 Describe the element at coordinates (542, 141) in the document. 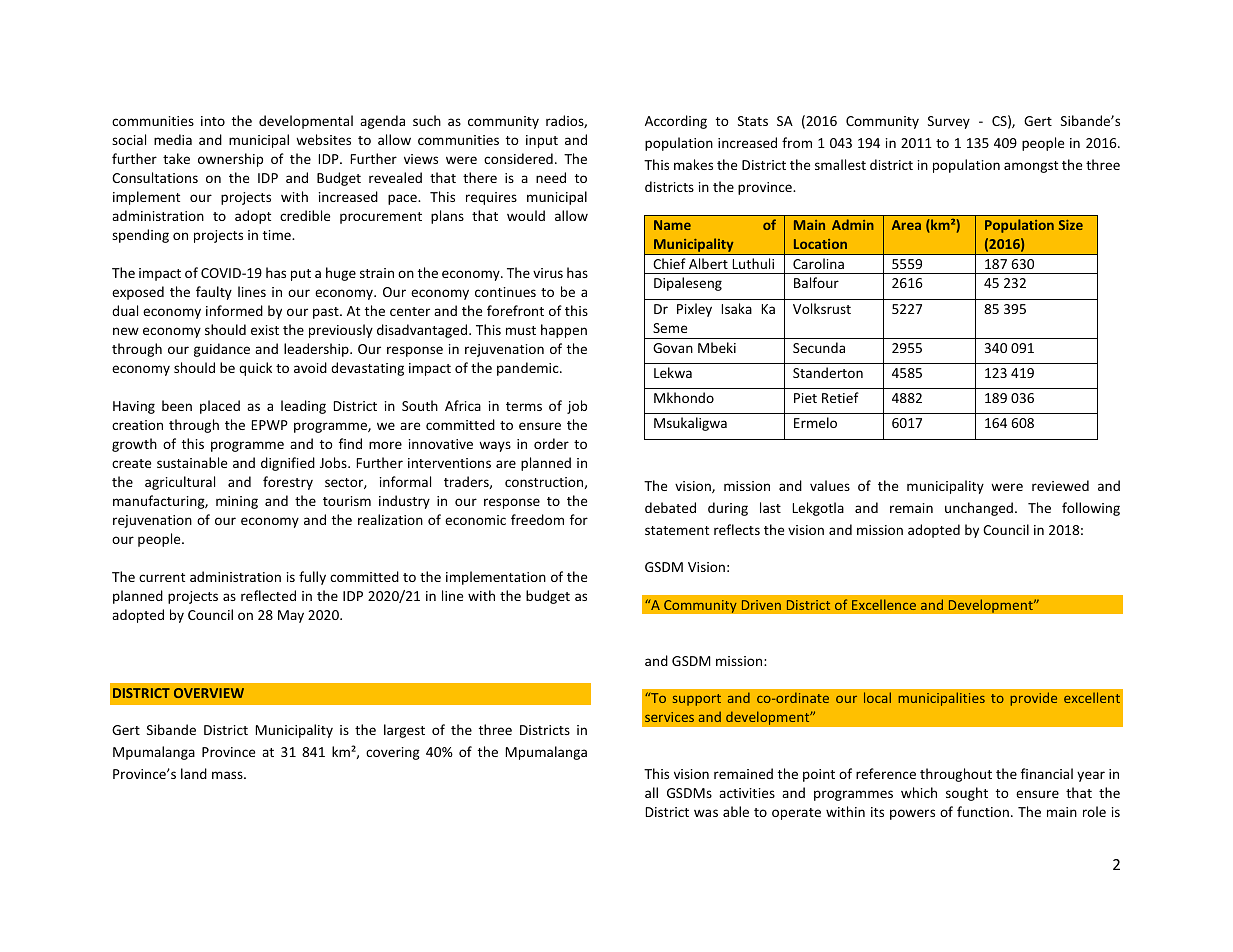

I see `input` at that location.
